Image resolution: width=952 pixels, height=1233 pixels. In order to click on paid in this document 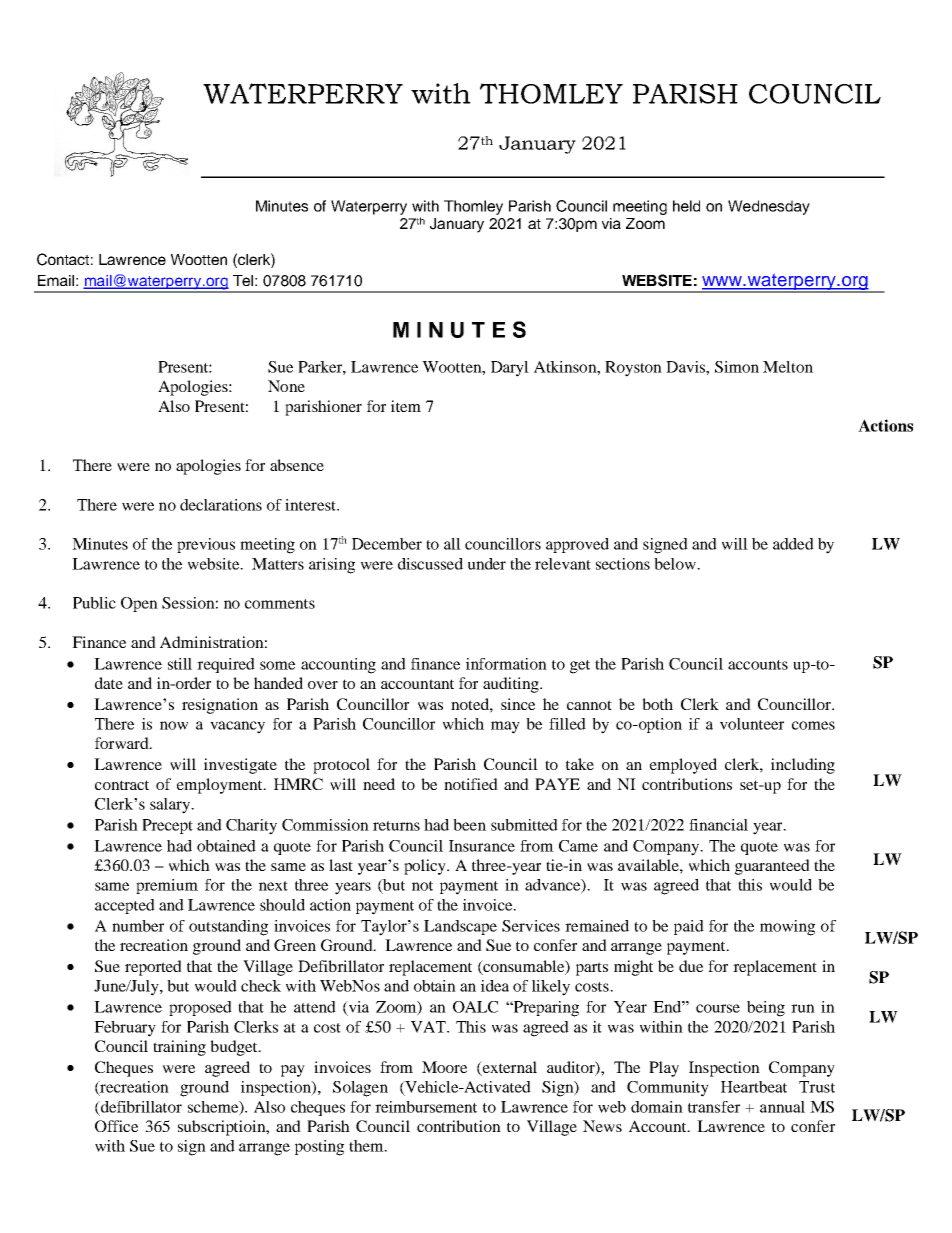, I will do `click(689, 927)`.
